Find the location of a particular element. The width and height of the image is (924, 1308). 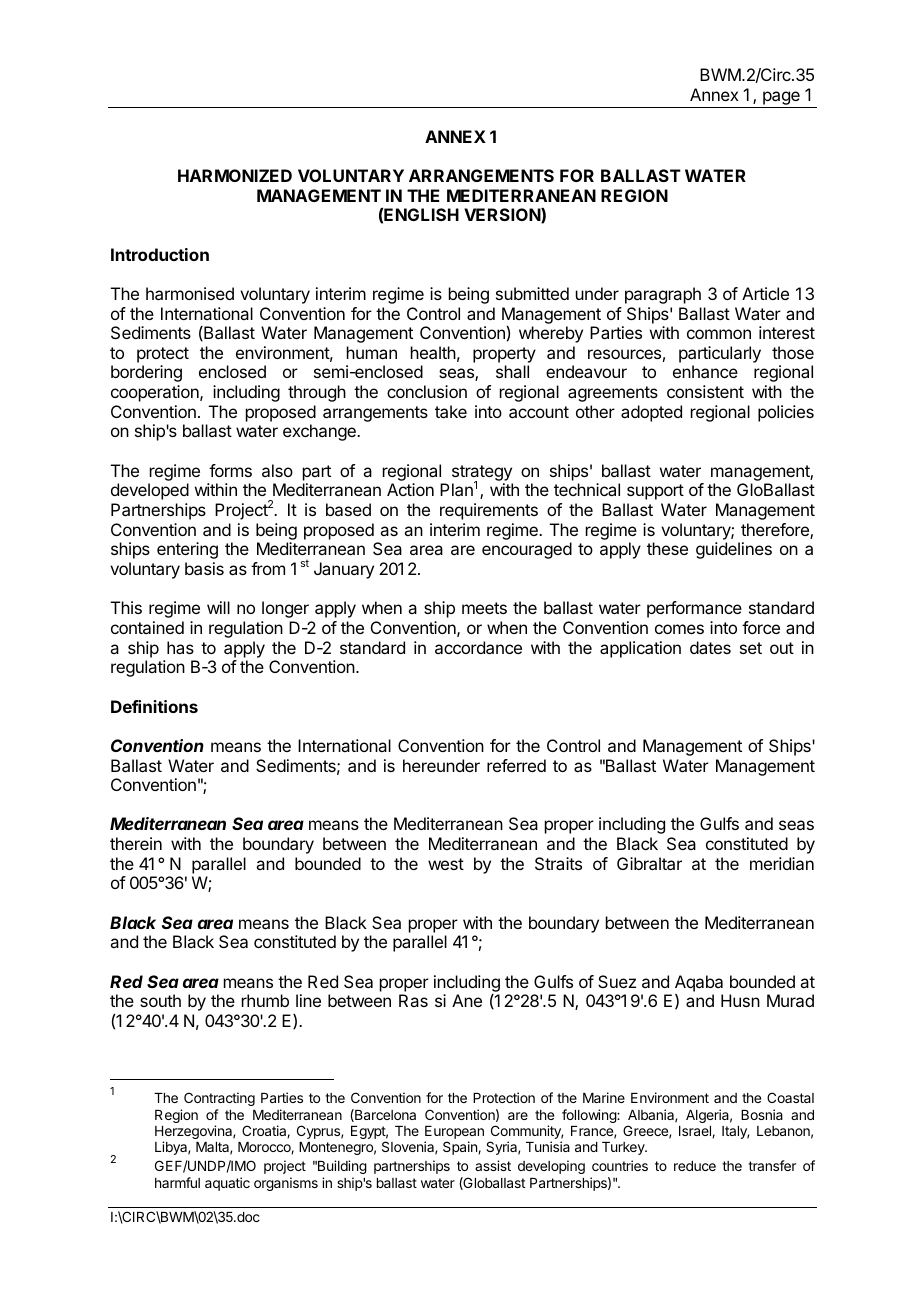

European is located at coordinates (454, 1134).
